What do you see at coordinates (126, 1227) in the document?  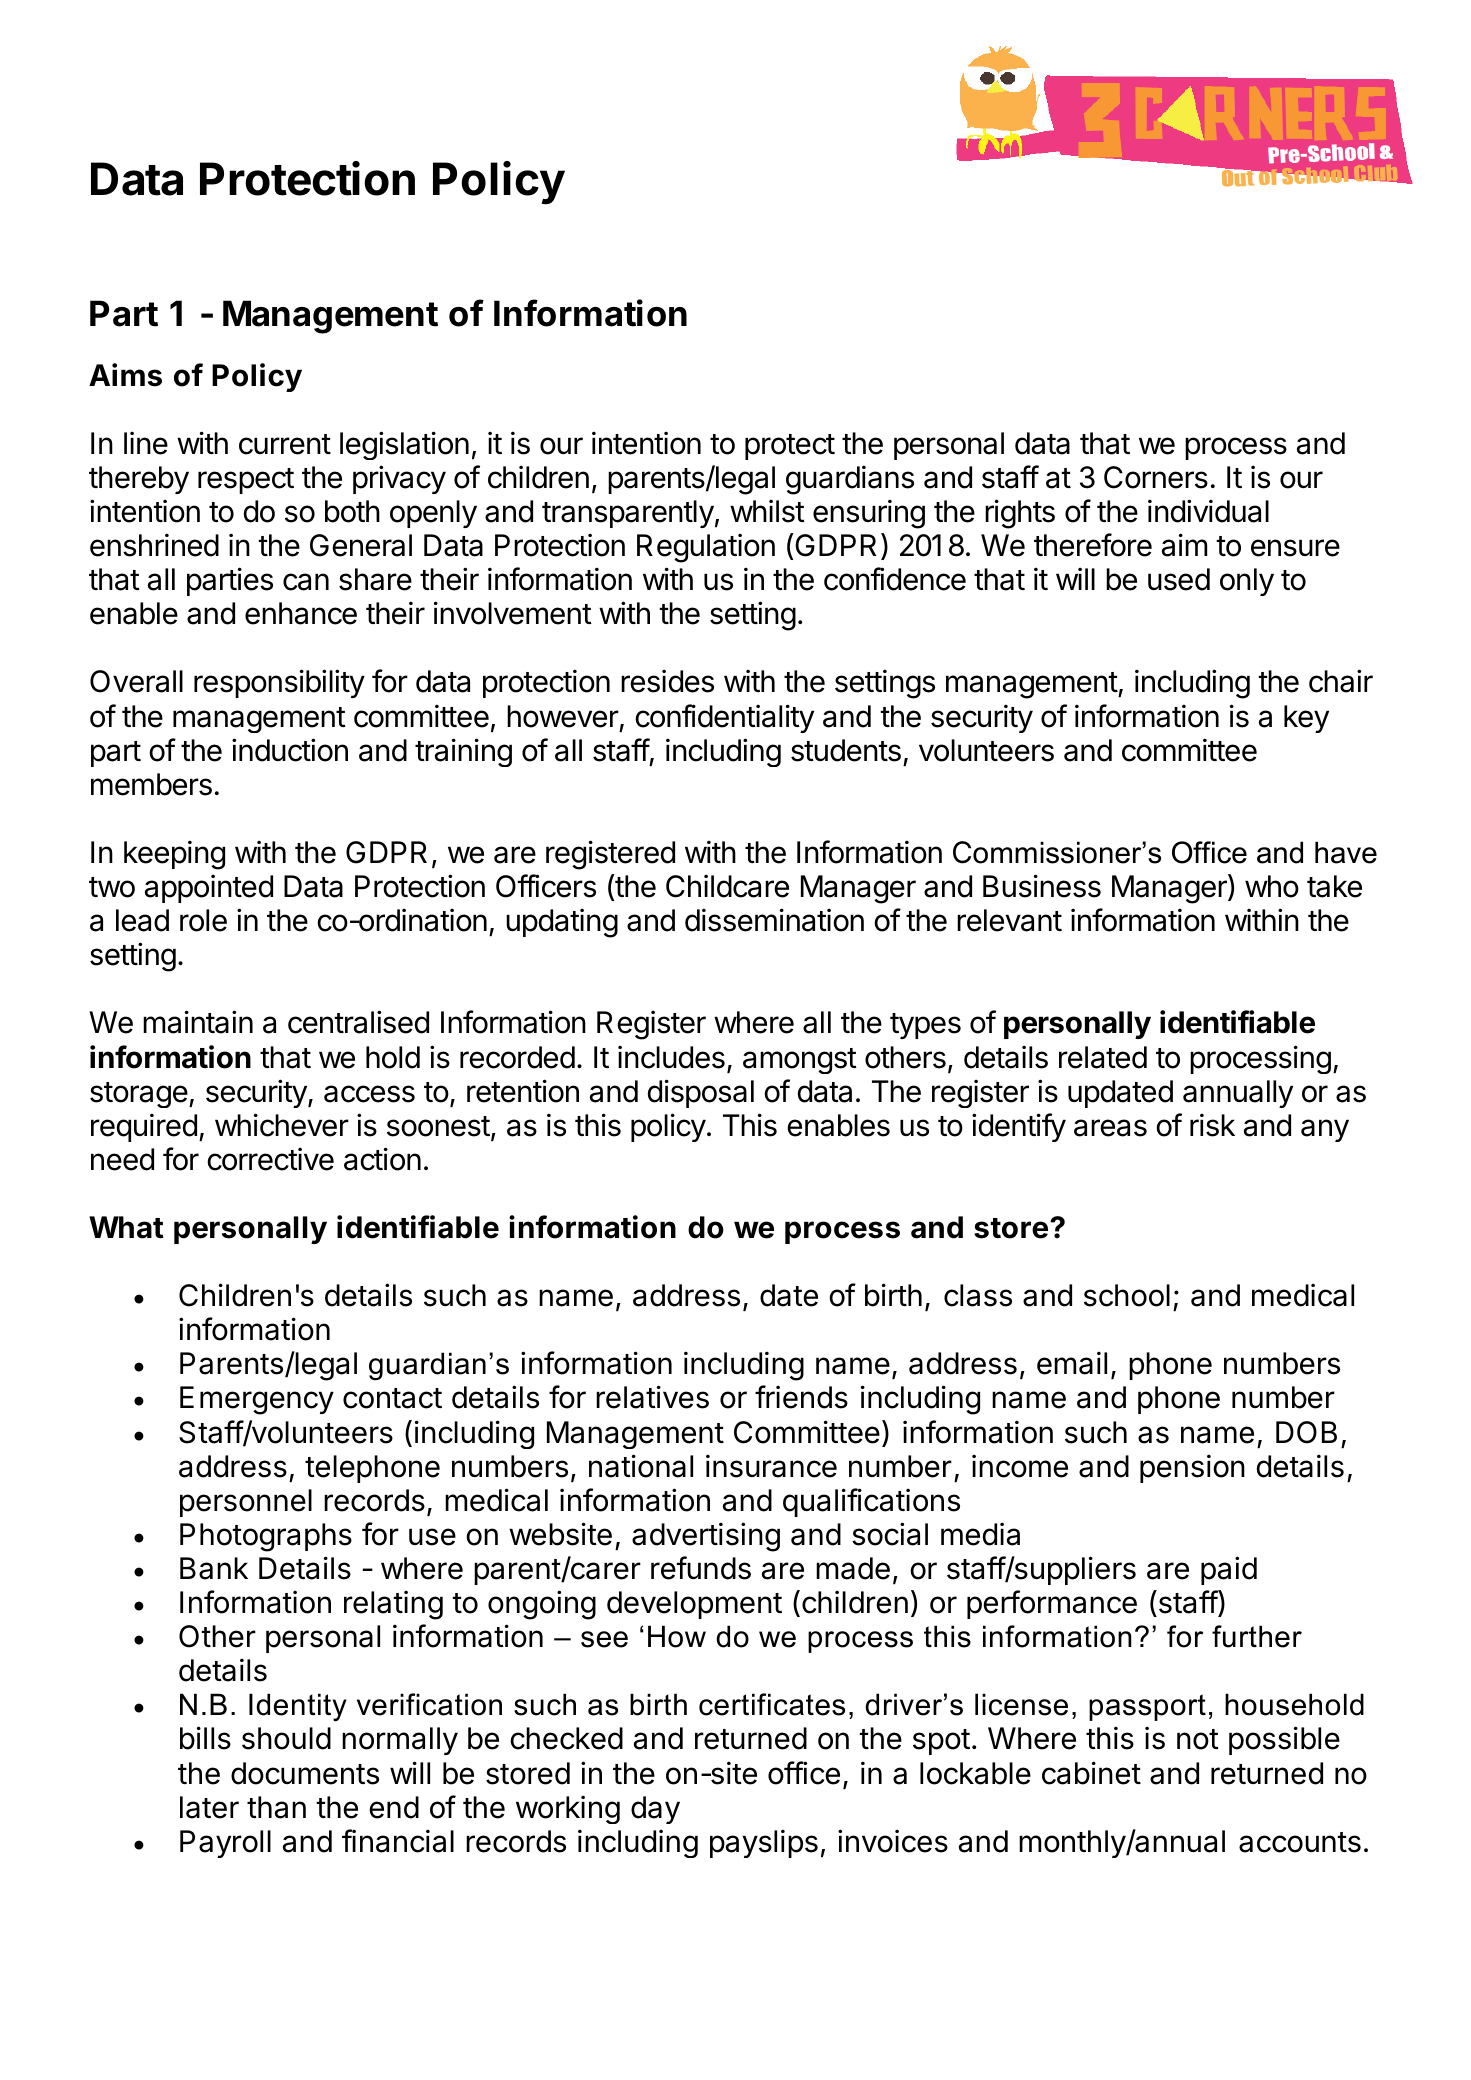 I see `What` at bounding box center [126, 1227].
